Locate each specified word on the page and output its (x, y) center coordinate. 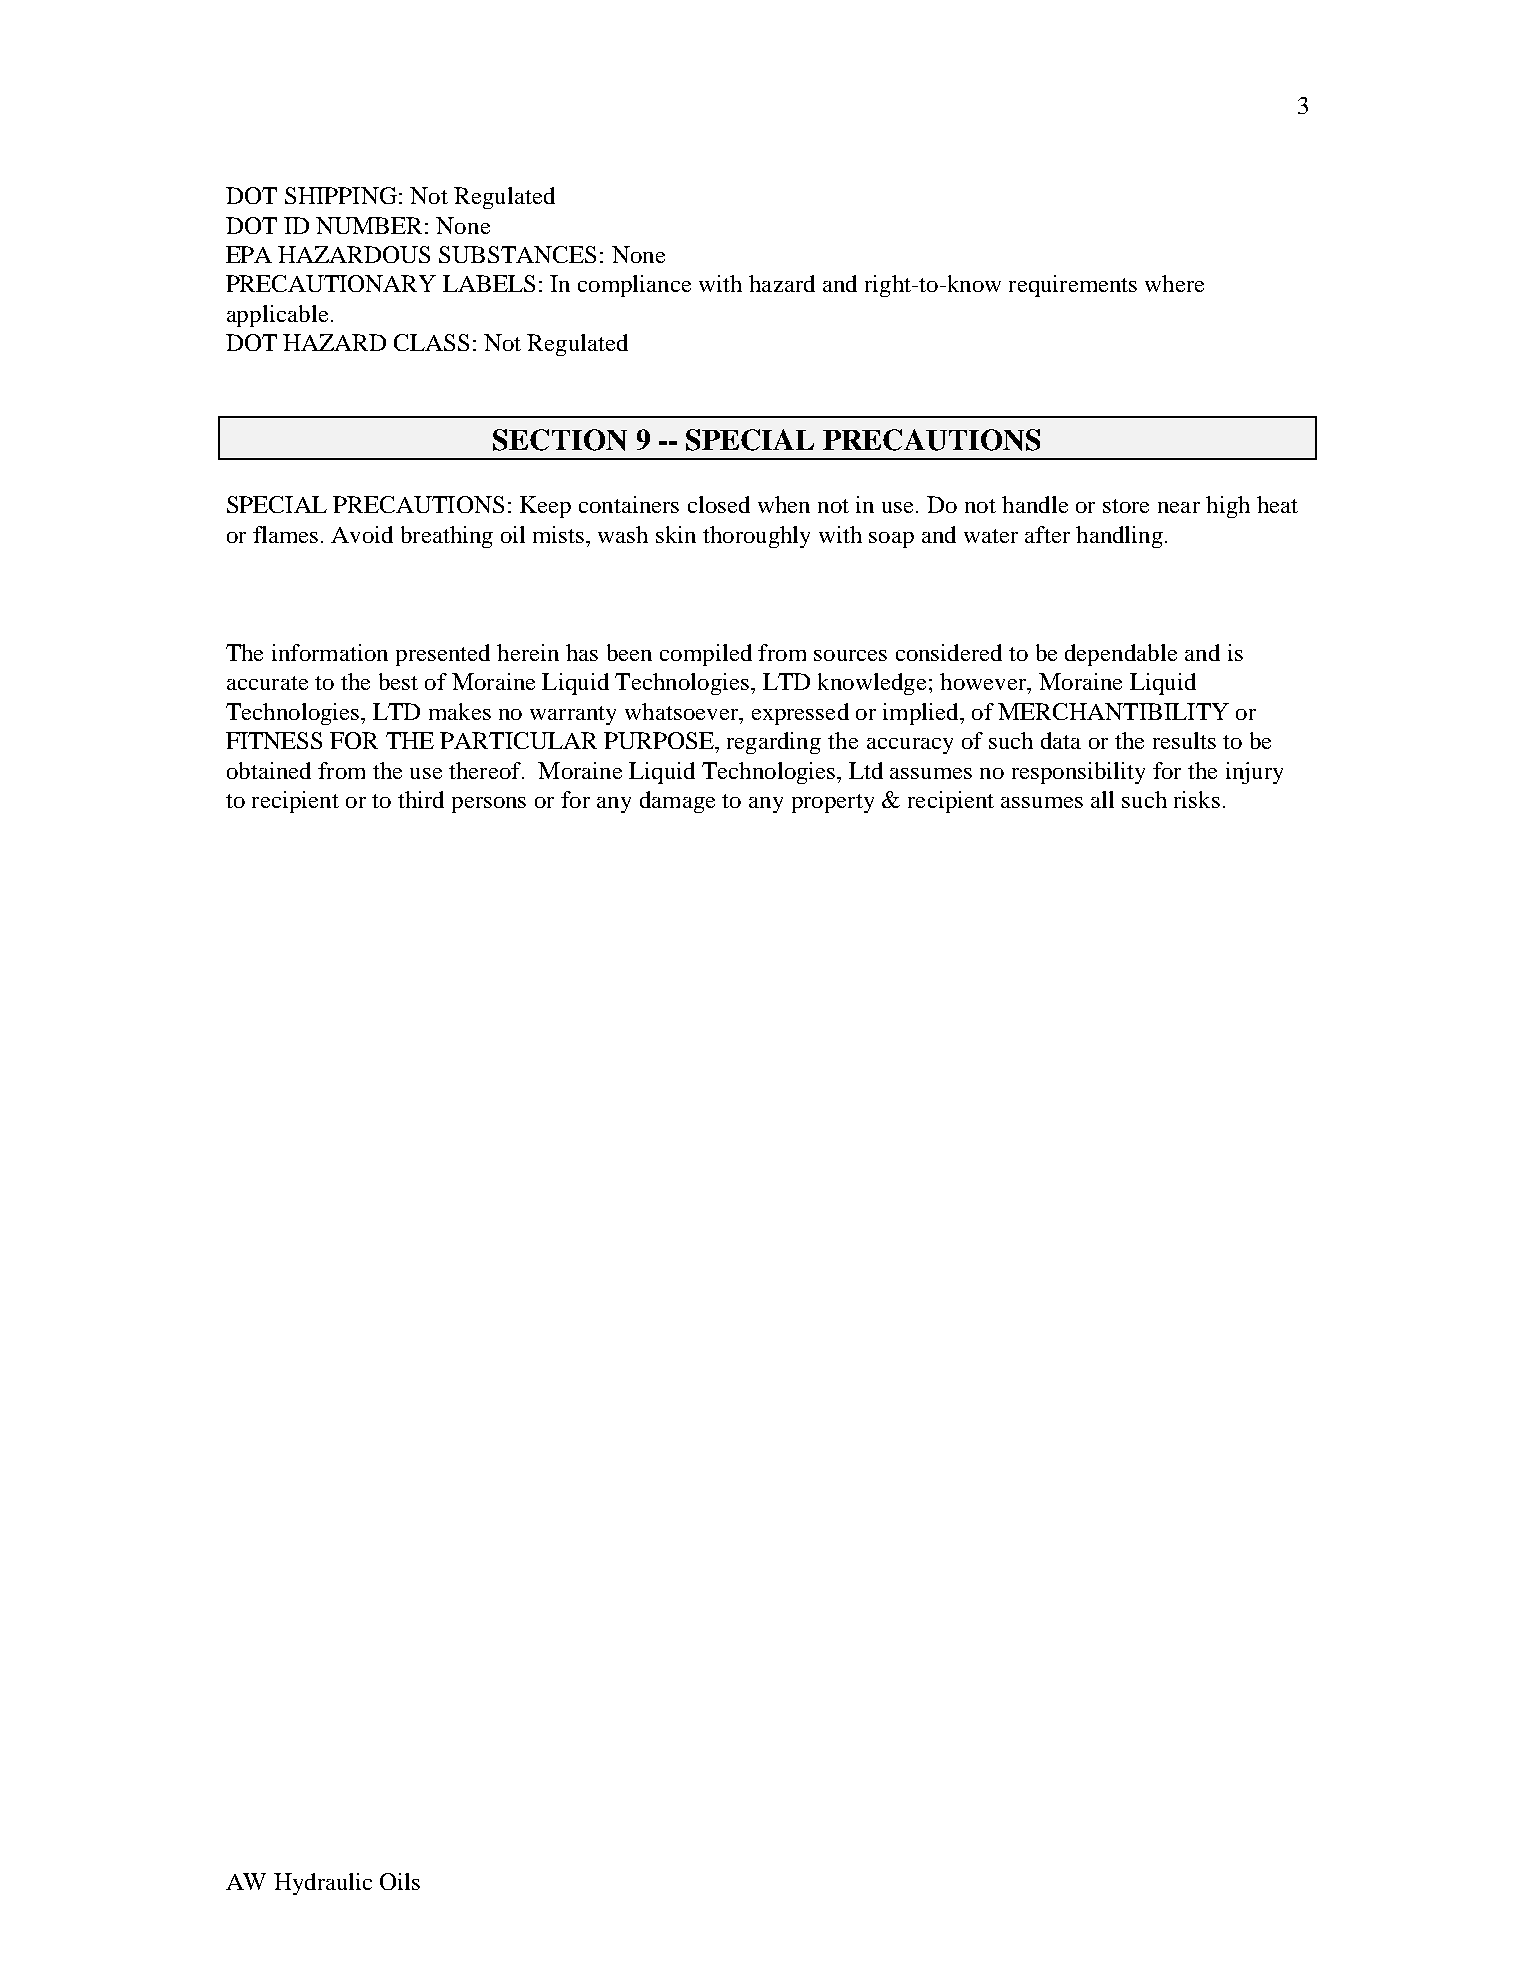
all (1102, 799)
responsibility (1078, 773)
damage (677, 802)
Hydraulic (323, 1884)
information (330, 652)
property (833, 803)
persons (489, 805)
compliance (634, 286)
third (421, 799)
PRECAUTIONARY (331, 283)
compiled (706, 655)
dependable (1121, 655)
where (1174, 283)
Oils (400, 1881)
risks (1197, 799)
